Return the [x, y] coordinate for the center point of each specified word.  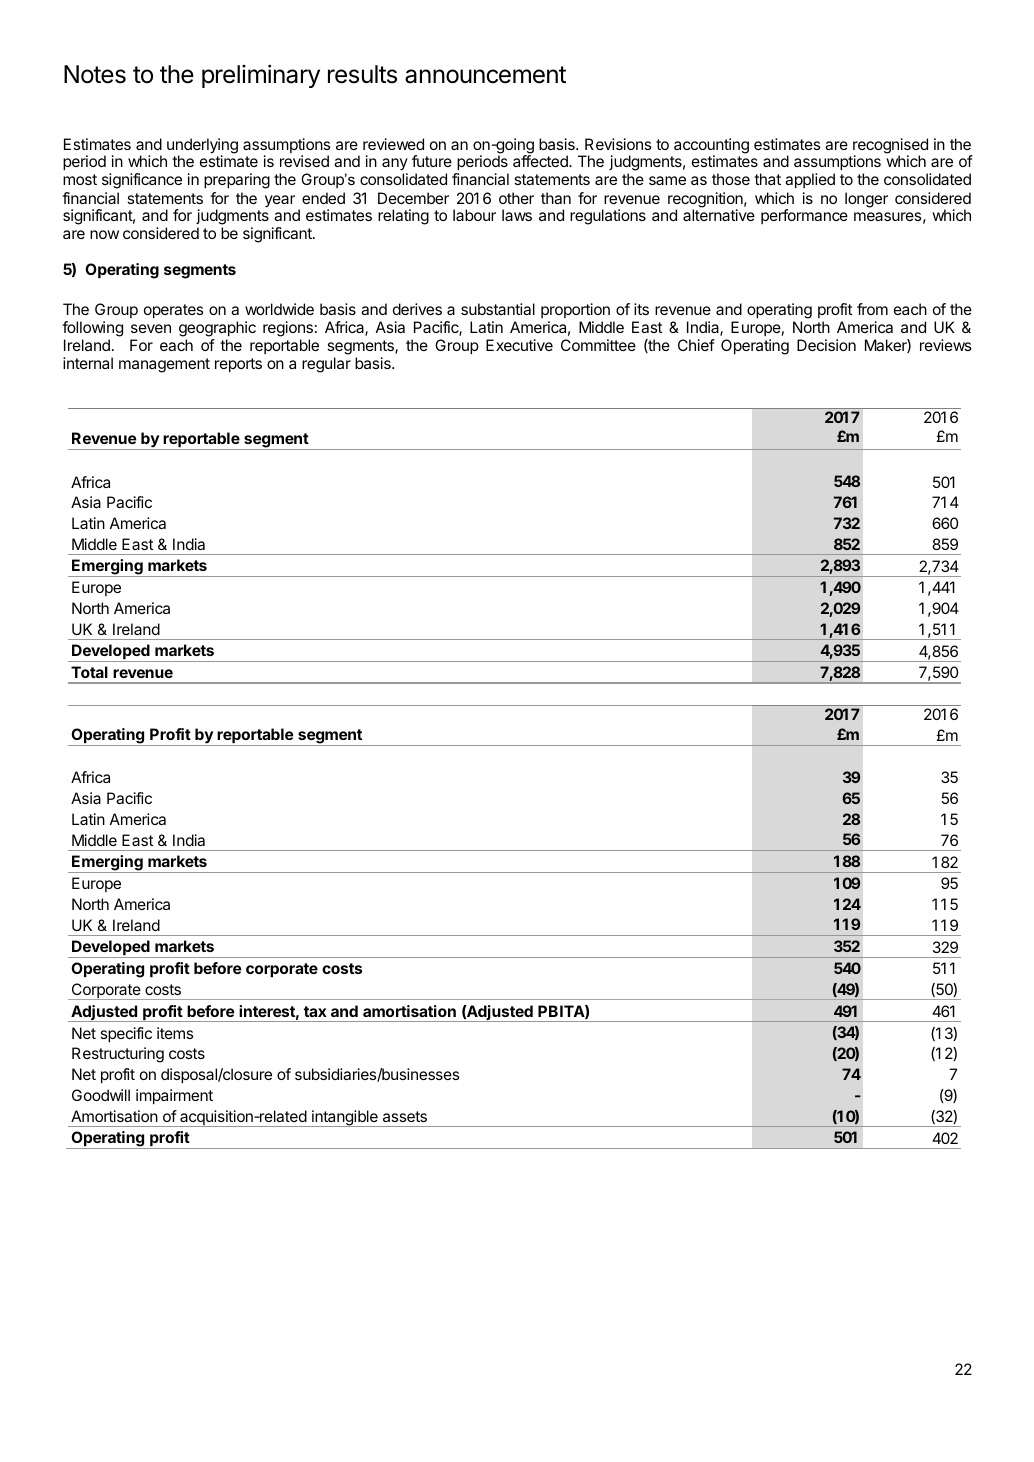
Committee [598, 345]
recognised [890, 147]
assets [405, 1116]
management [164, 365]
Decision [826, 345]
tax [315, 1011]
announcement [485, 75]
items [175, 1033]
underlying [202, 147]
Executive [519, 345]
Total [89, 672]
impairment [174, 1096]
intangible [345, 1118]
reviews [945, 345]
